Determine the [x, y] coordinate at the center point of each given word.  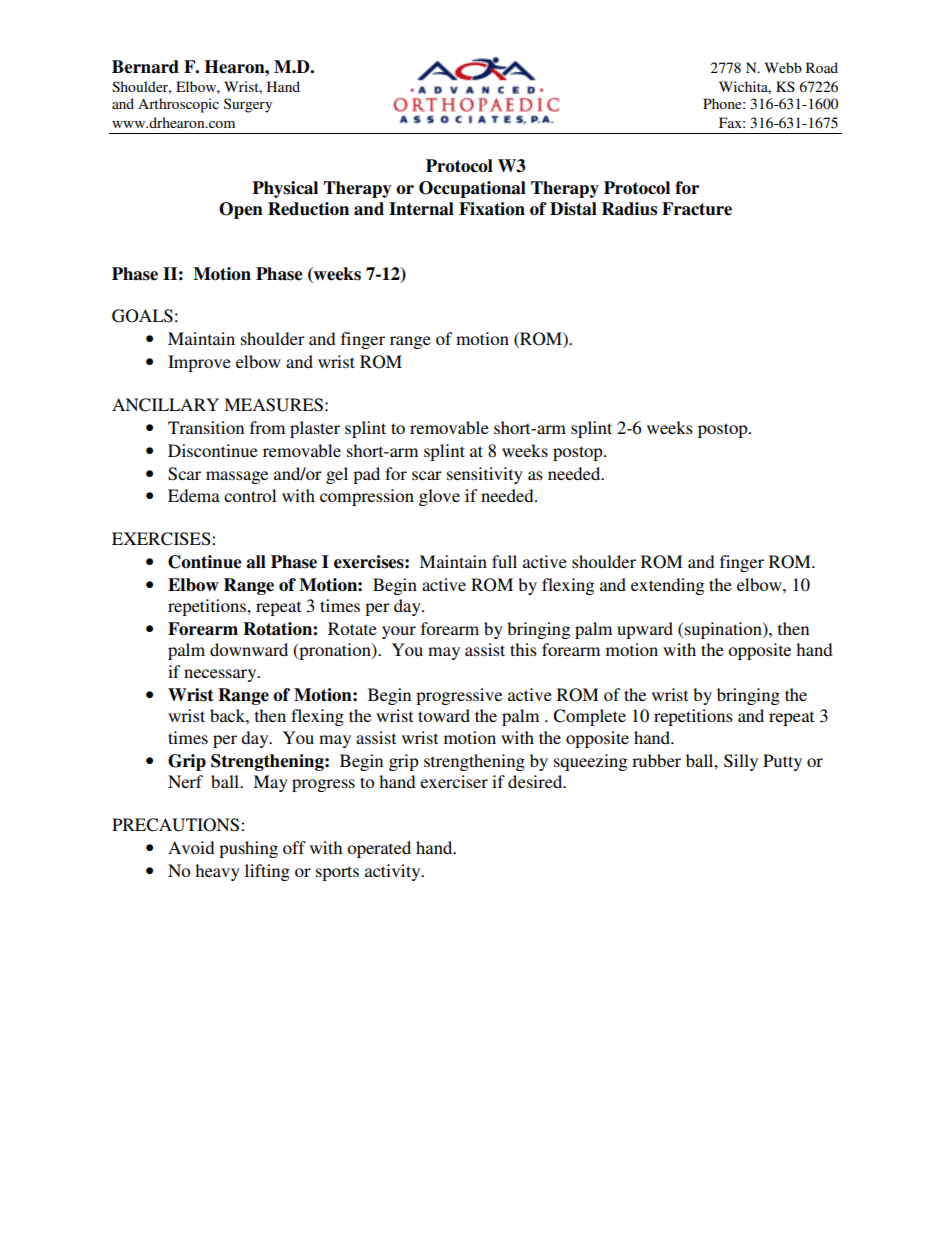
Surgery [248, 105]
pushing [248, 849]
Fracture [697, 209]
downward [249, 649]
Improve [199, 363]
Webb [783, 67]
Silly [741, 762]
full [504, 561]
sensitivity [485, 475]
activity [394, 872]
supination [724, 630]
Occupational [472, 189]
